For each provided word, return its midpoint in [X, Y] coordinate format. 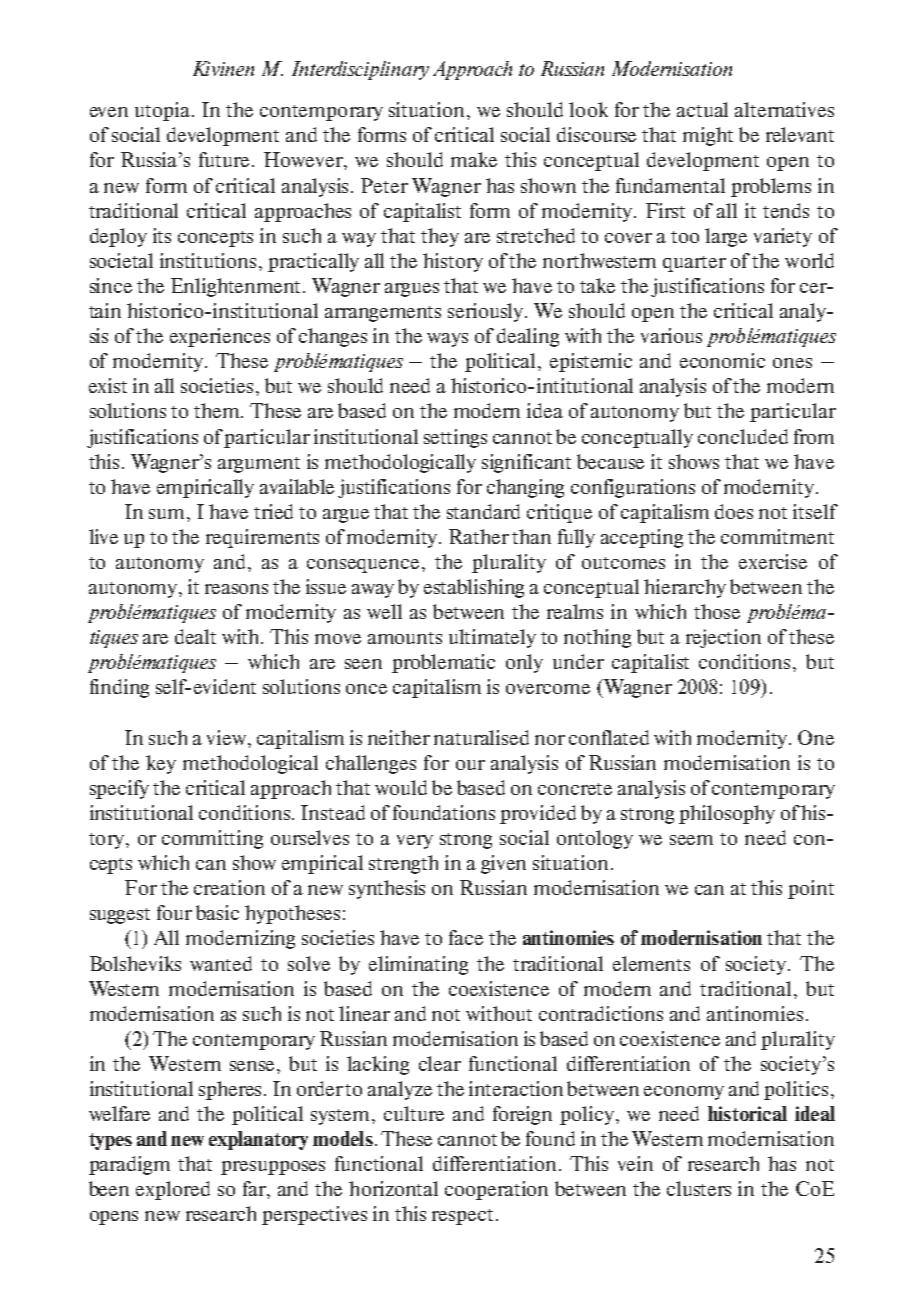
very [415, 842]
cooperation [496, 1190]
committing [212, 839]
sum [168, 514]
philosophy [727, 814]
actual [702, 109]
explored [173, 1190]
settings [455, 438]
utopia [164, 111]
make [474, 159]
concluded [743, 436]
